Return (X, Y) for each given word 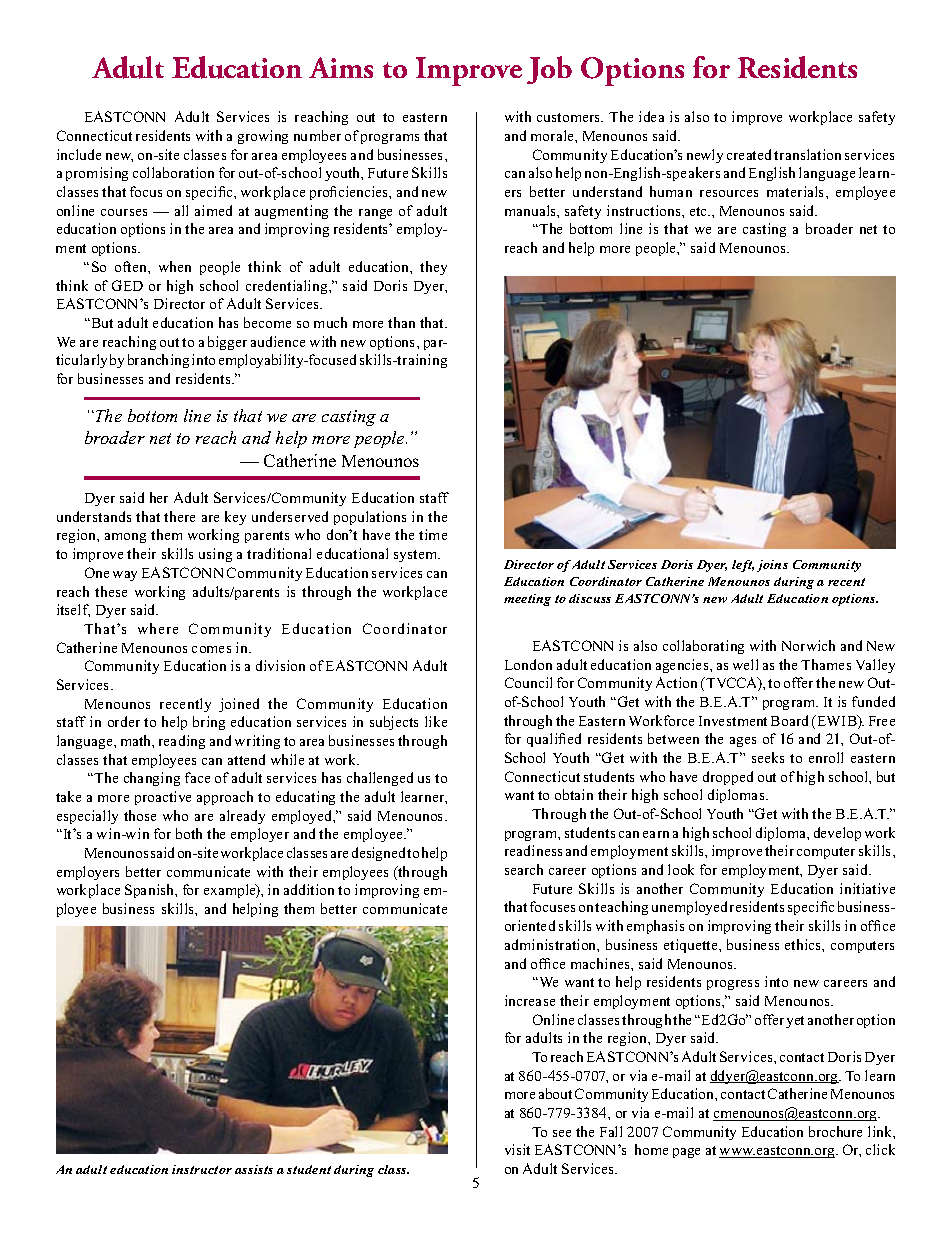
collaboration (173, 172)
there (179, 516)
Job (549, 70)
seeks (768, 757)
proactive (163, 798)
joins (772, 566)
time (433, 534)
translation (807, 154)
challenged (380, 779)
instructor (202, 1169)
